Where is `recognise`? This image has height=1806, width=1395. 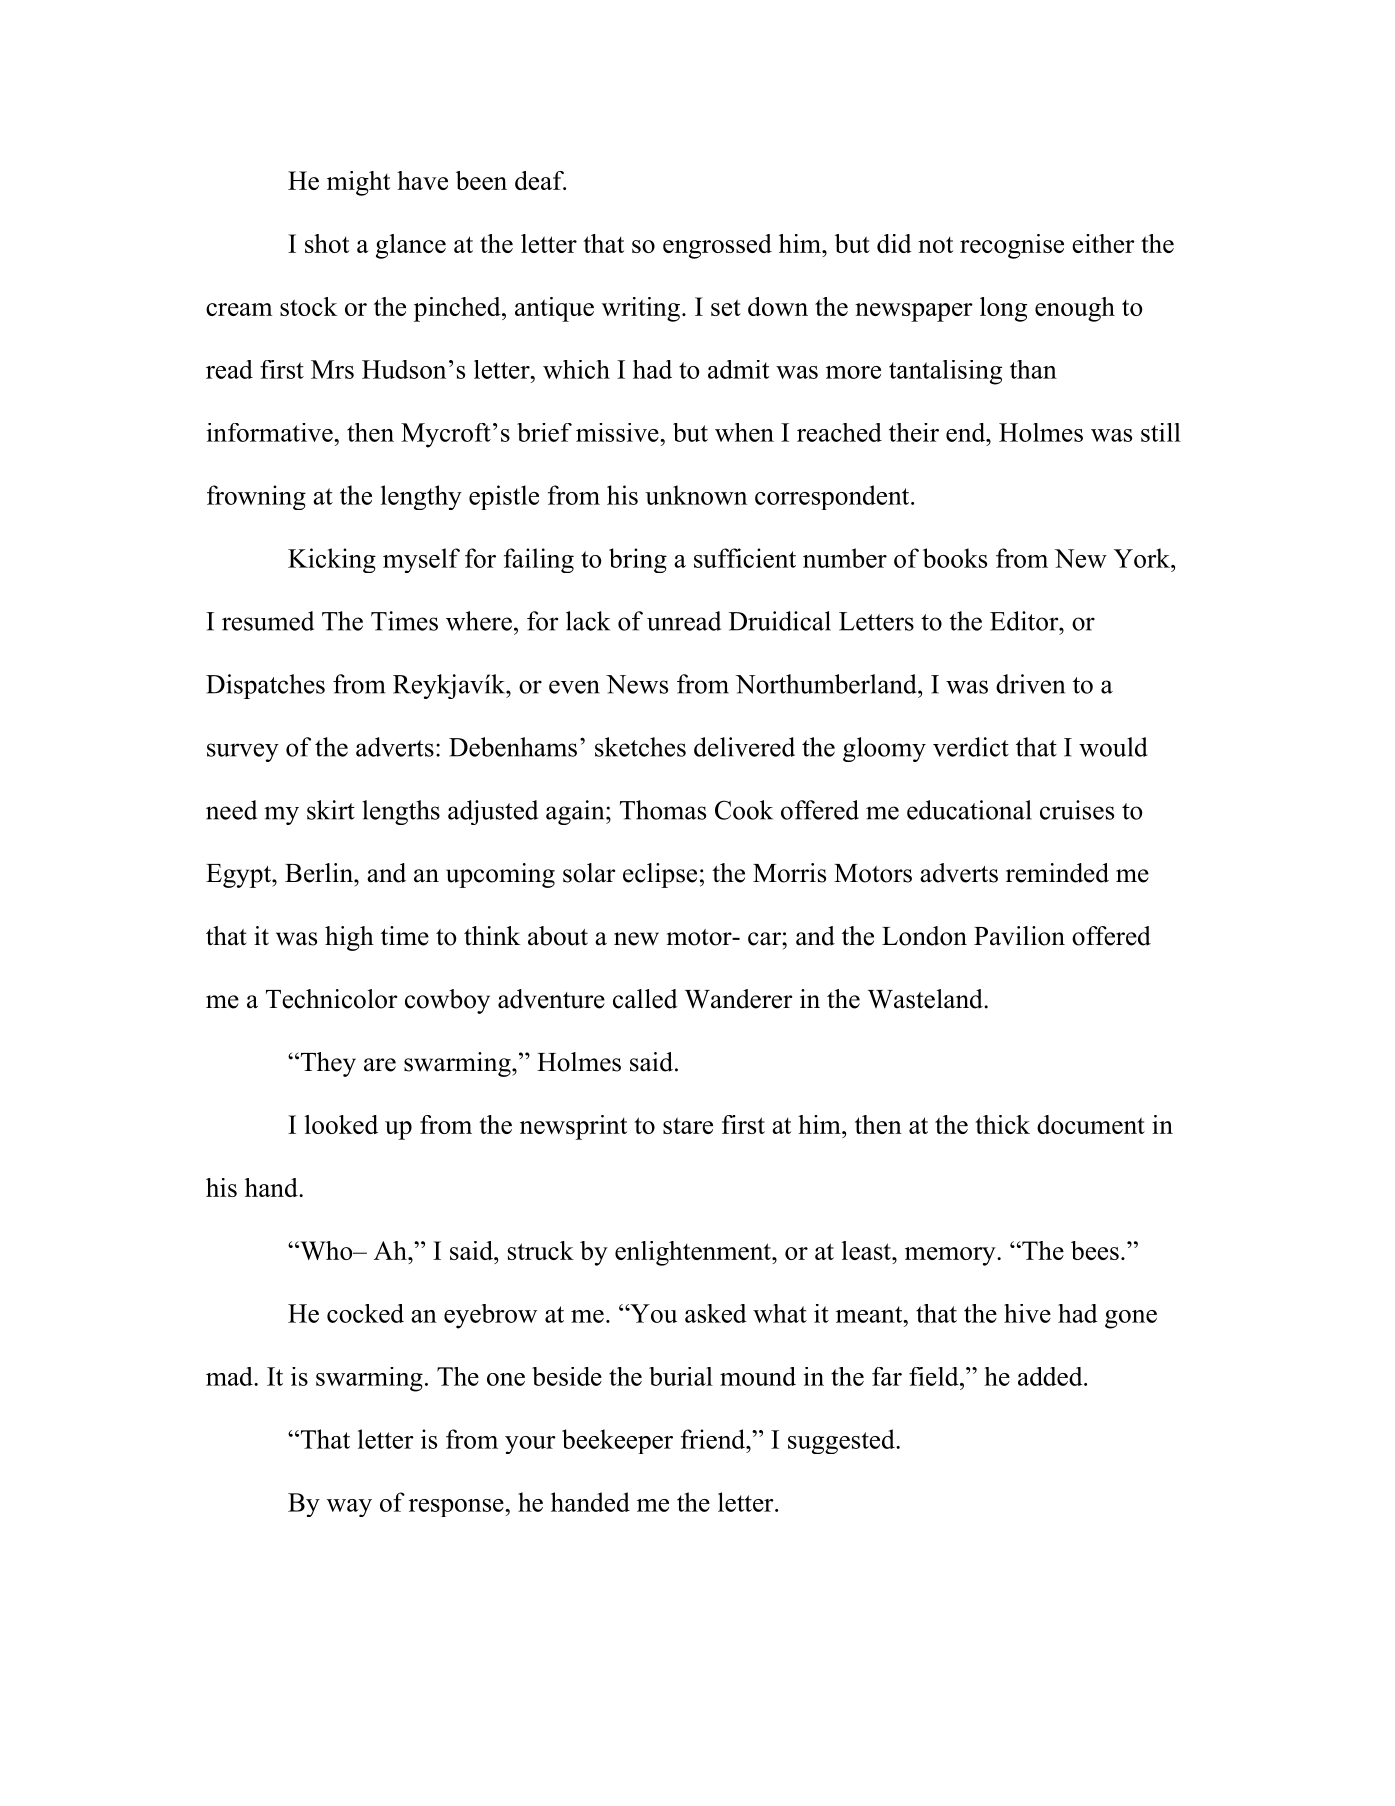 recognise is located at coordinates (1012, 246).
